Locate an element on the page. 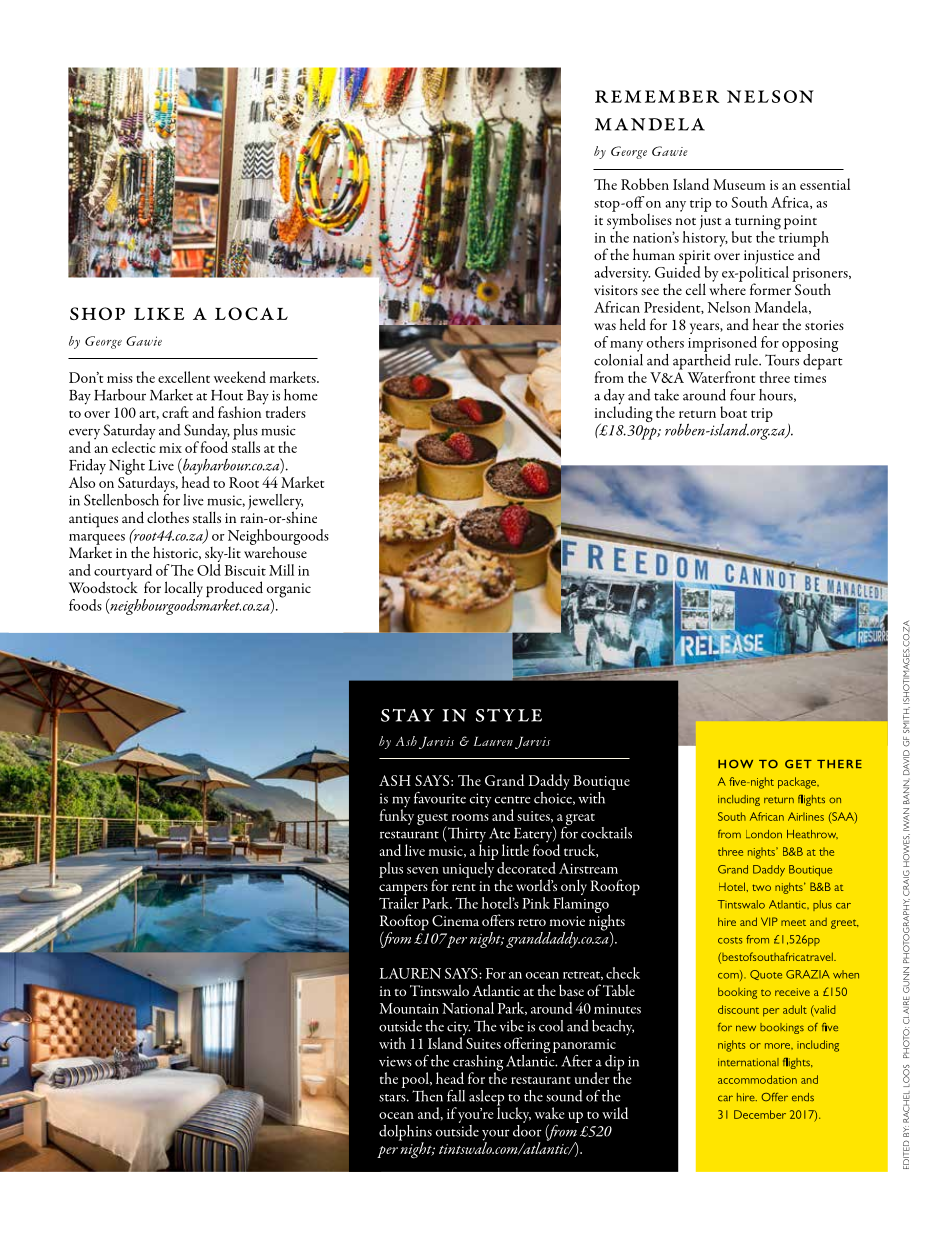 This image has height=1242, width=952. hear is located at coordinates (766, 324).
